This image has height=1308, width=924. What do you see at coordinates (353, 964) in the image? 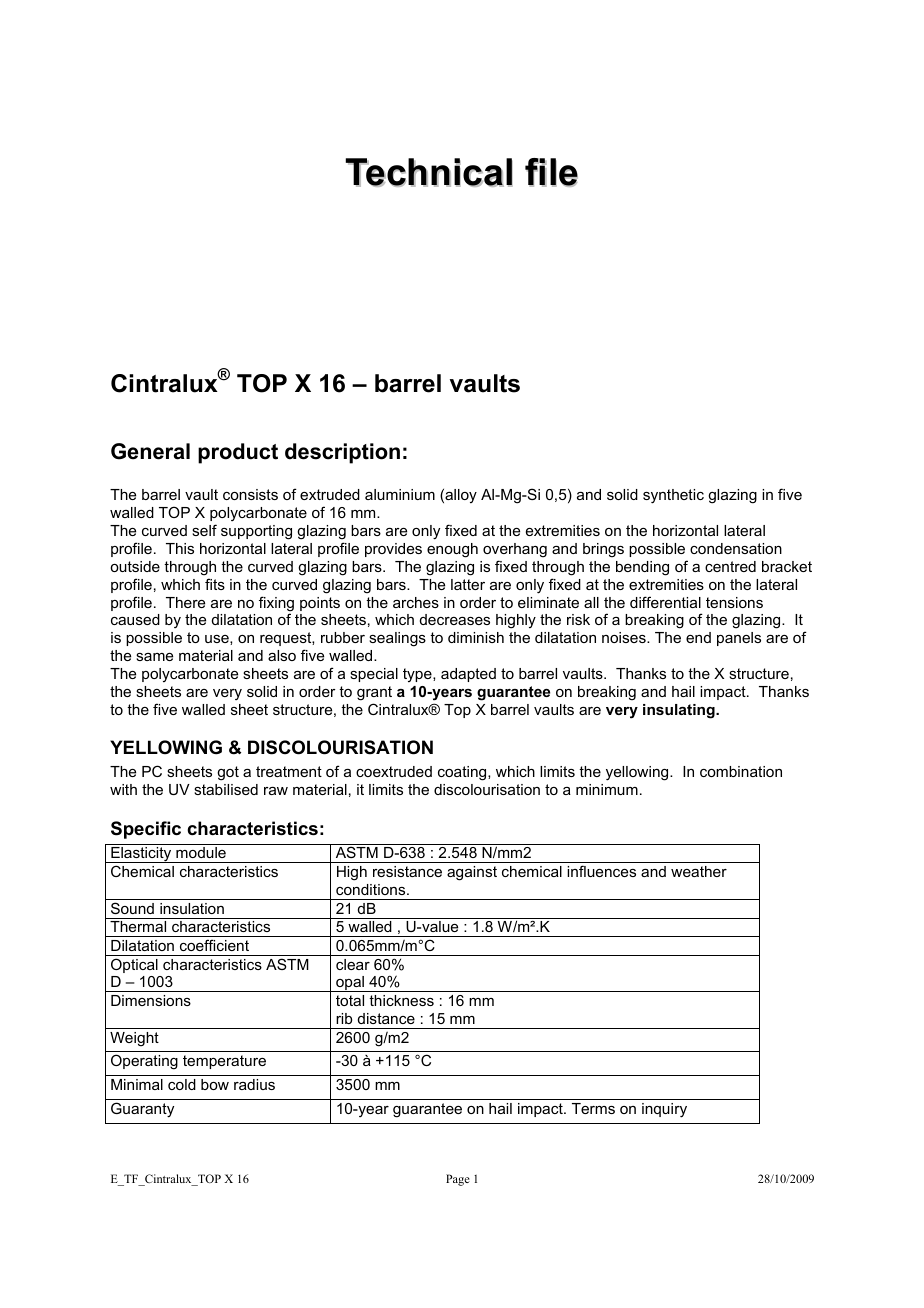
I see `clear` at bounding box center [353, 964].
